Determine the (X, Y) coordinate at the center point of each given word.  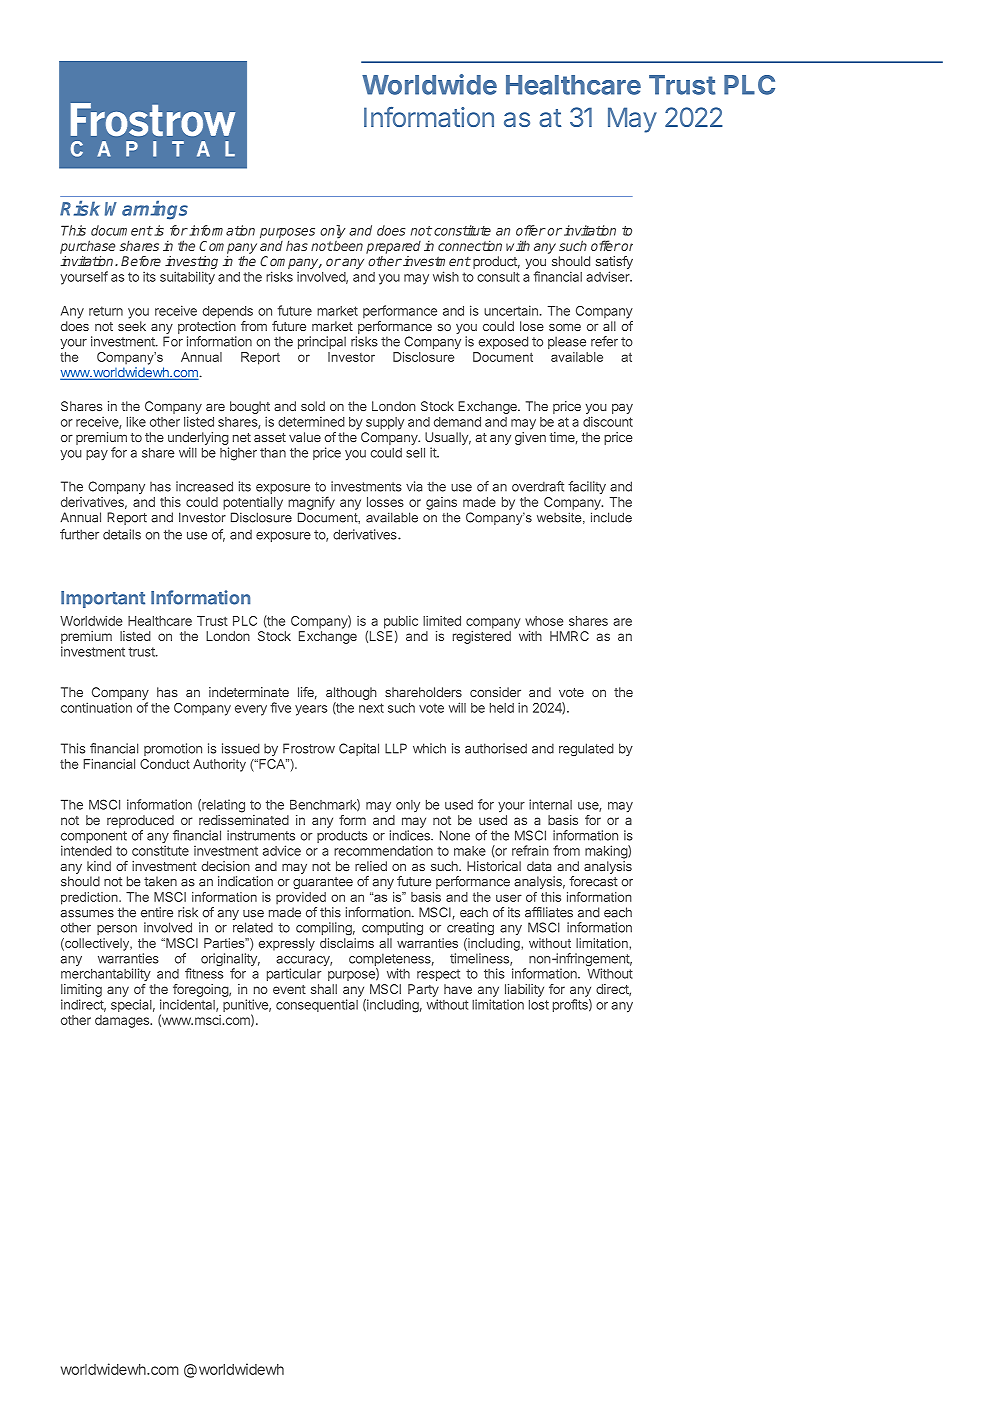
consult (498, 277)
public (401, 623)
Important (103, 599)
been (347, 246)
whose (544, 621)
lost (539, 1004)
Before (141, 261)
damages (123, 1021)
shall (324, 989)
